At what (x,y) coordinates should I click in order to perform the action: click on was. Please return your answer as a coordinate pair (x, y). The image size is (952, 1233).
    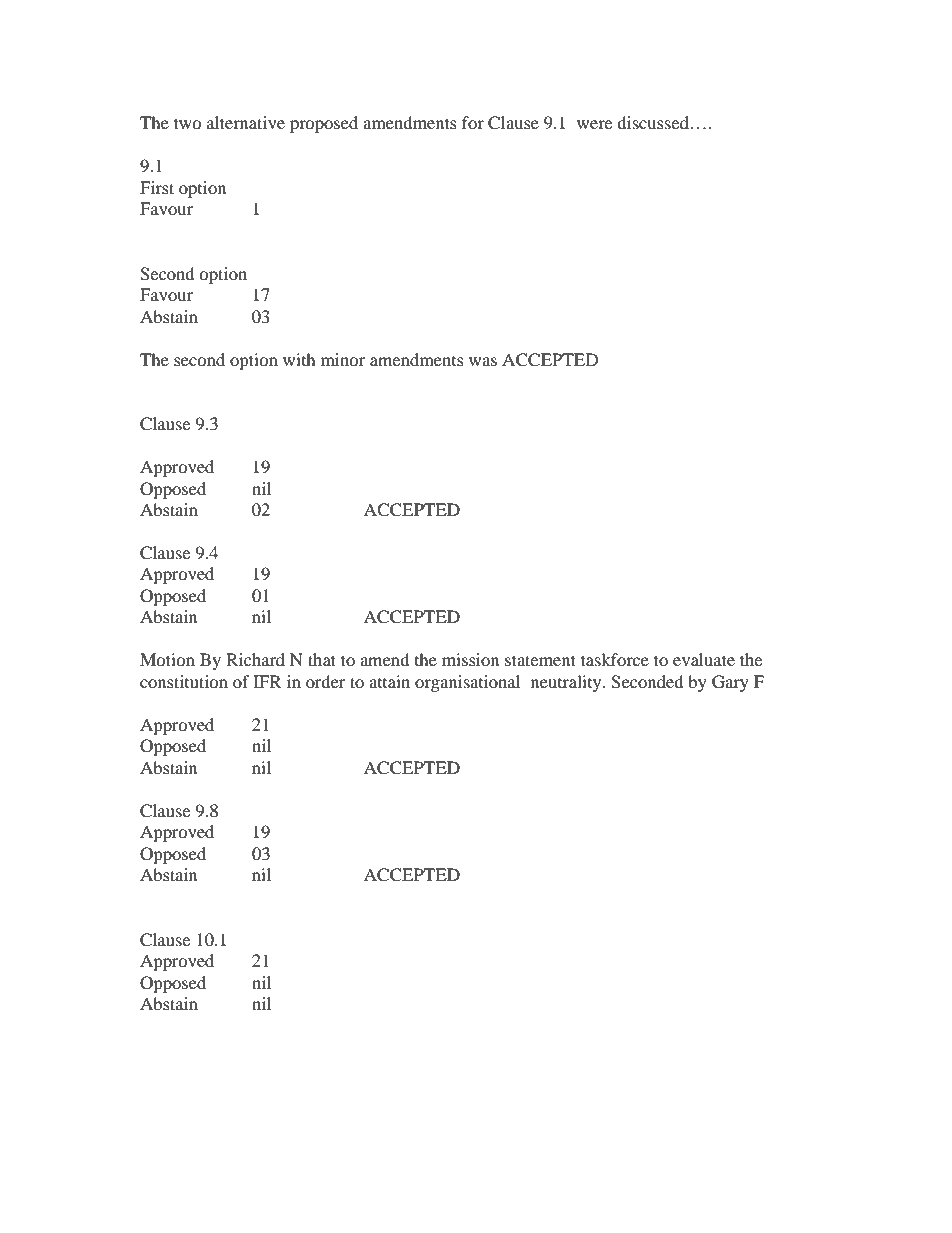
    Looking at the image, I should click on (483, 361).
